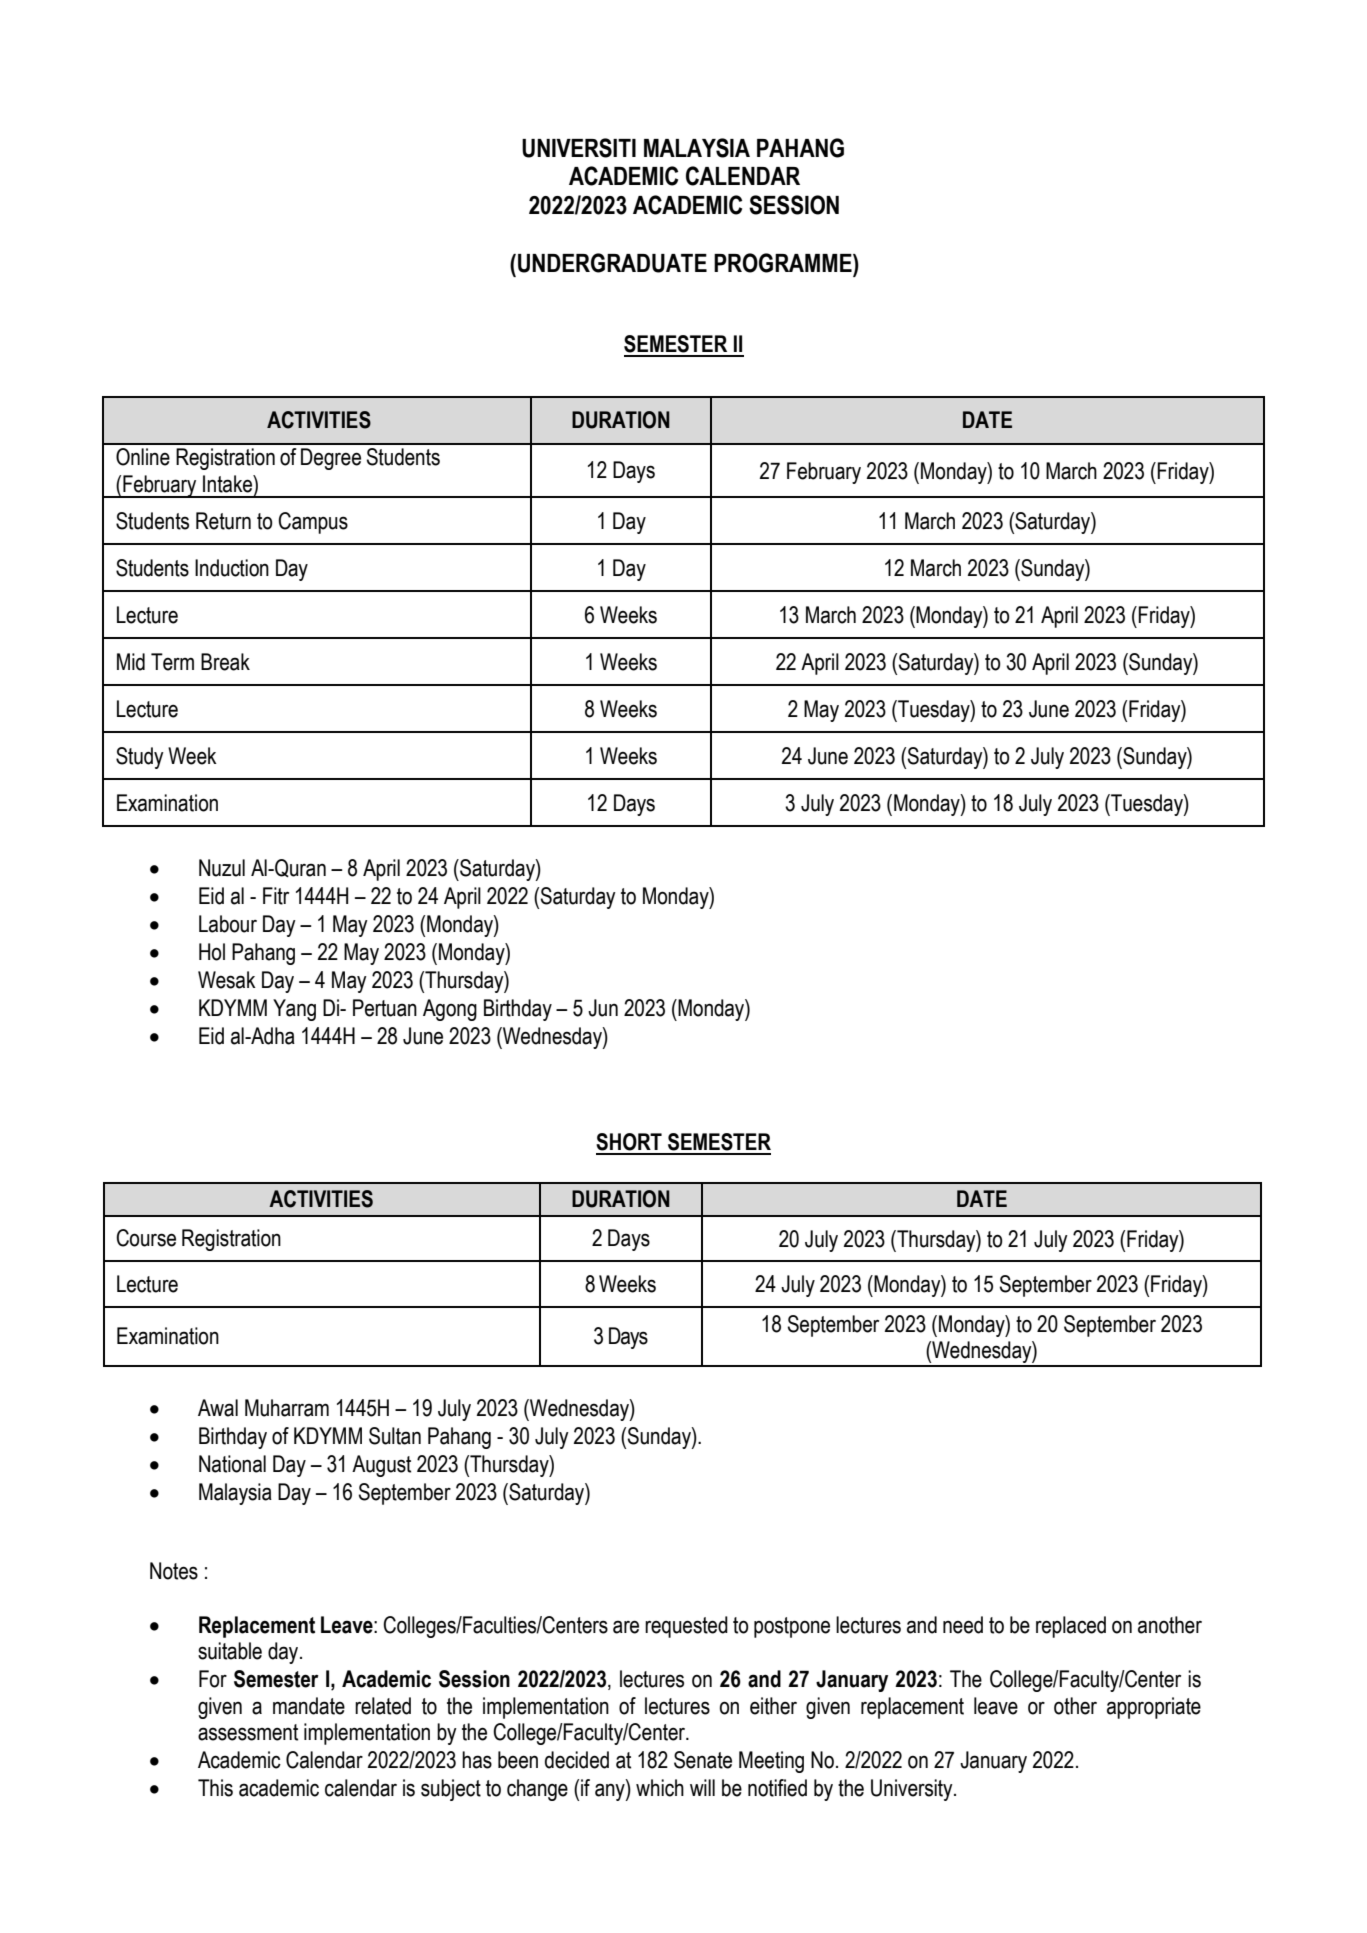 The image size is (1367, 1933). I want to click on appropriate, so click(1154, 1708).
